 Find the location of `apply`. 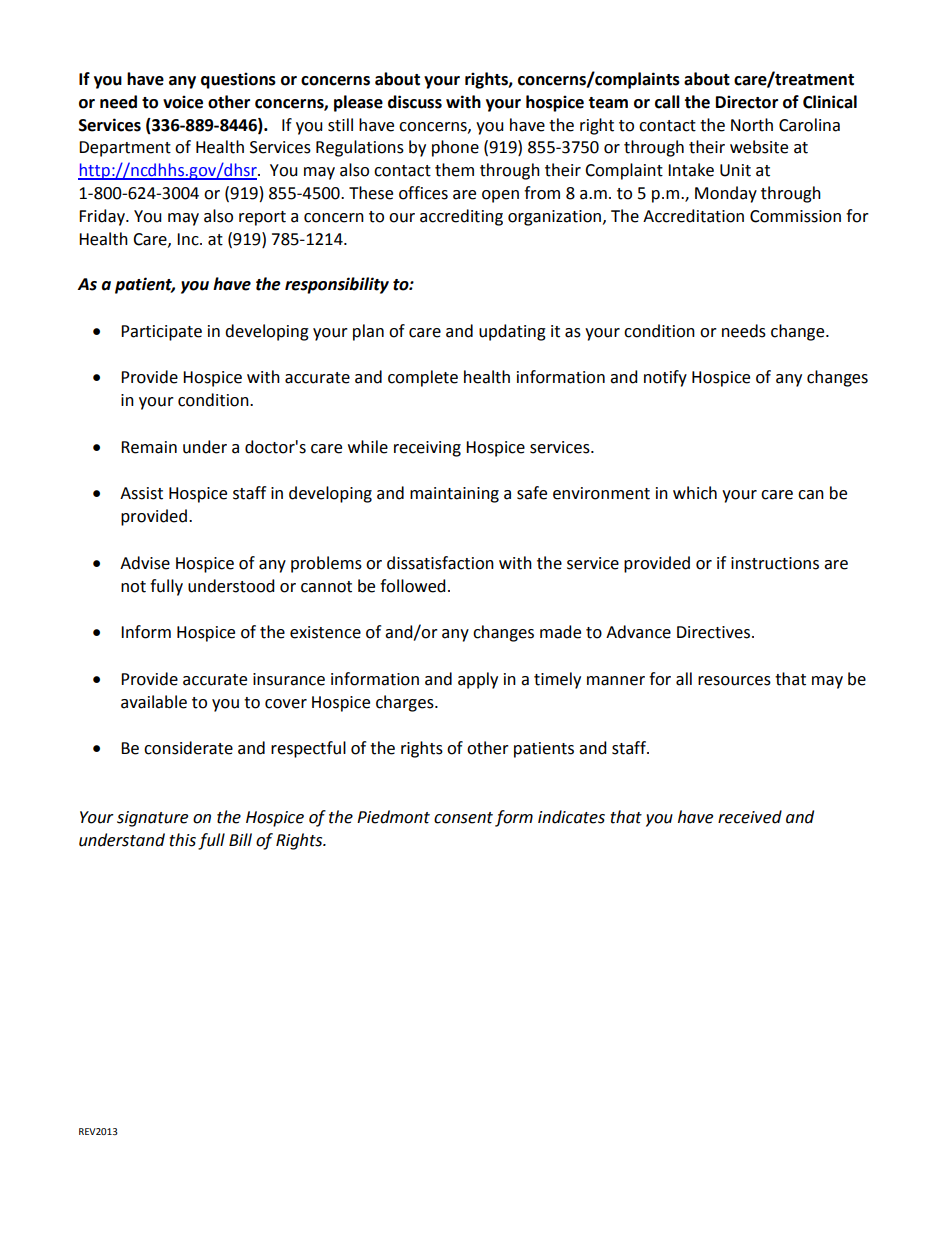

apply is located at coordinates (478, 680).
